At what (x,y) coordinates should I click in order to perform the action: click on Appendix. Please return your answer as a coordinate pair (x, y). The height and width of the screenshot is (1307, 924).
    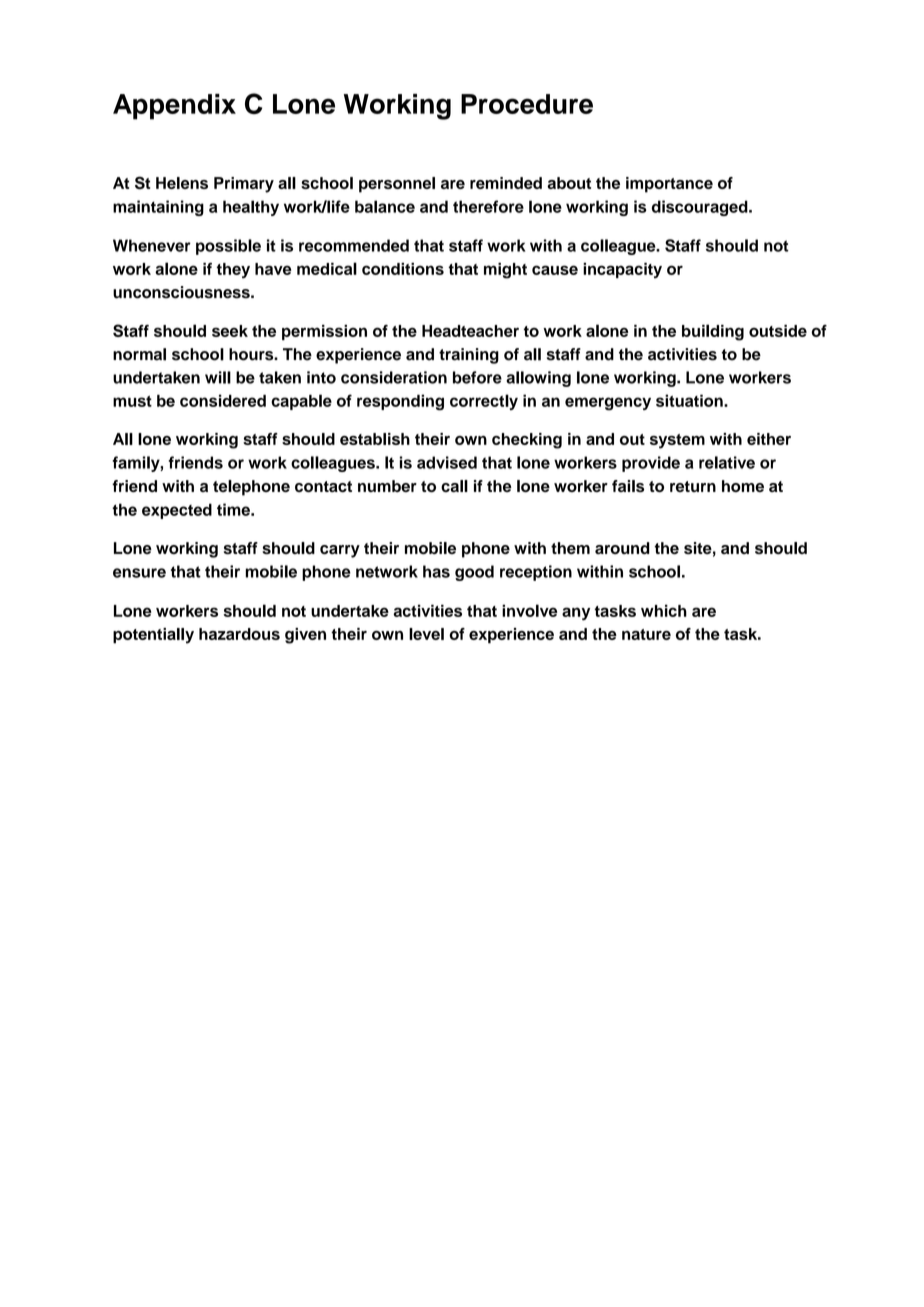
    Looking at the image, I should click on (174, 107).
